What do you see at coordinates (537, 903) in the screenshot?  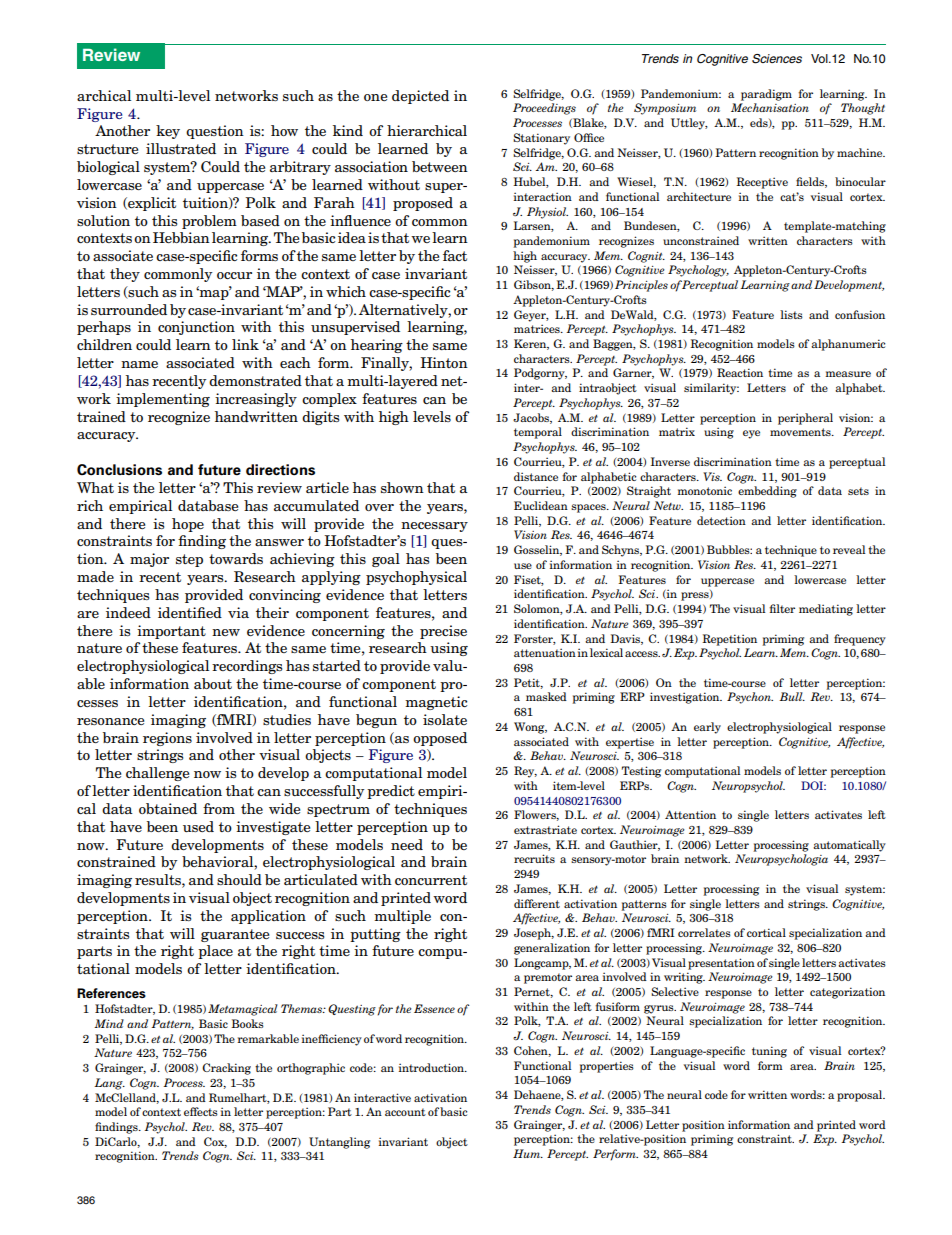 I see `different` at bounding box center [537, 903].
